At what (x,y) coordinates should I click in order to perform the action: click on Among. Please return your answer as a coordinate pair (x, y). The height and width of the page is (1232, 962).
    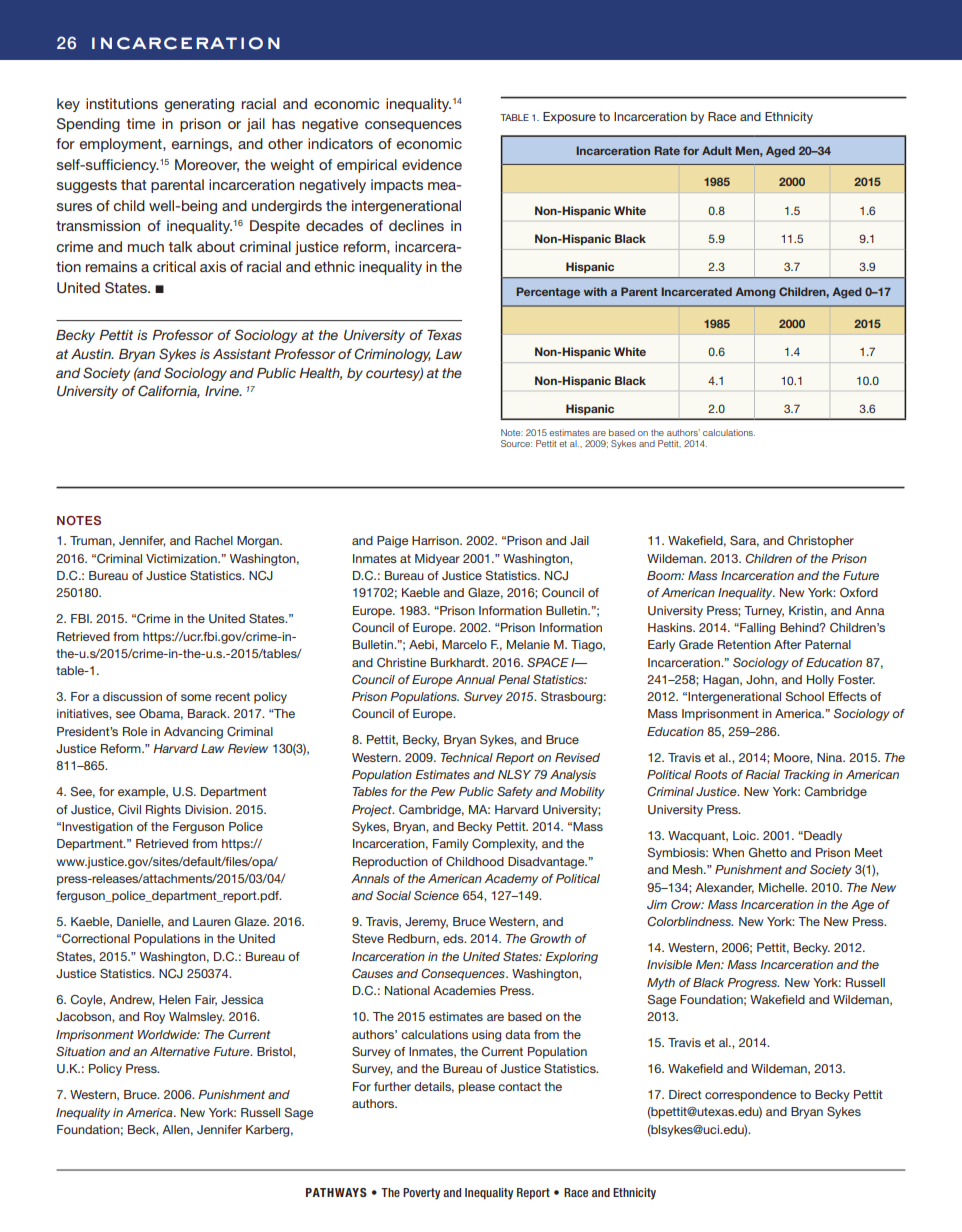
    Looking at the image, I should click on (755, 293).
